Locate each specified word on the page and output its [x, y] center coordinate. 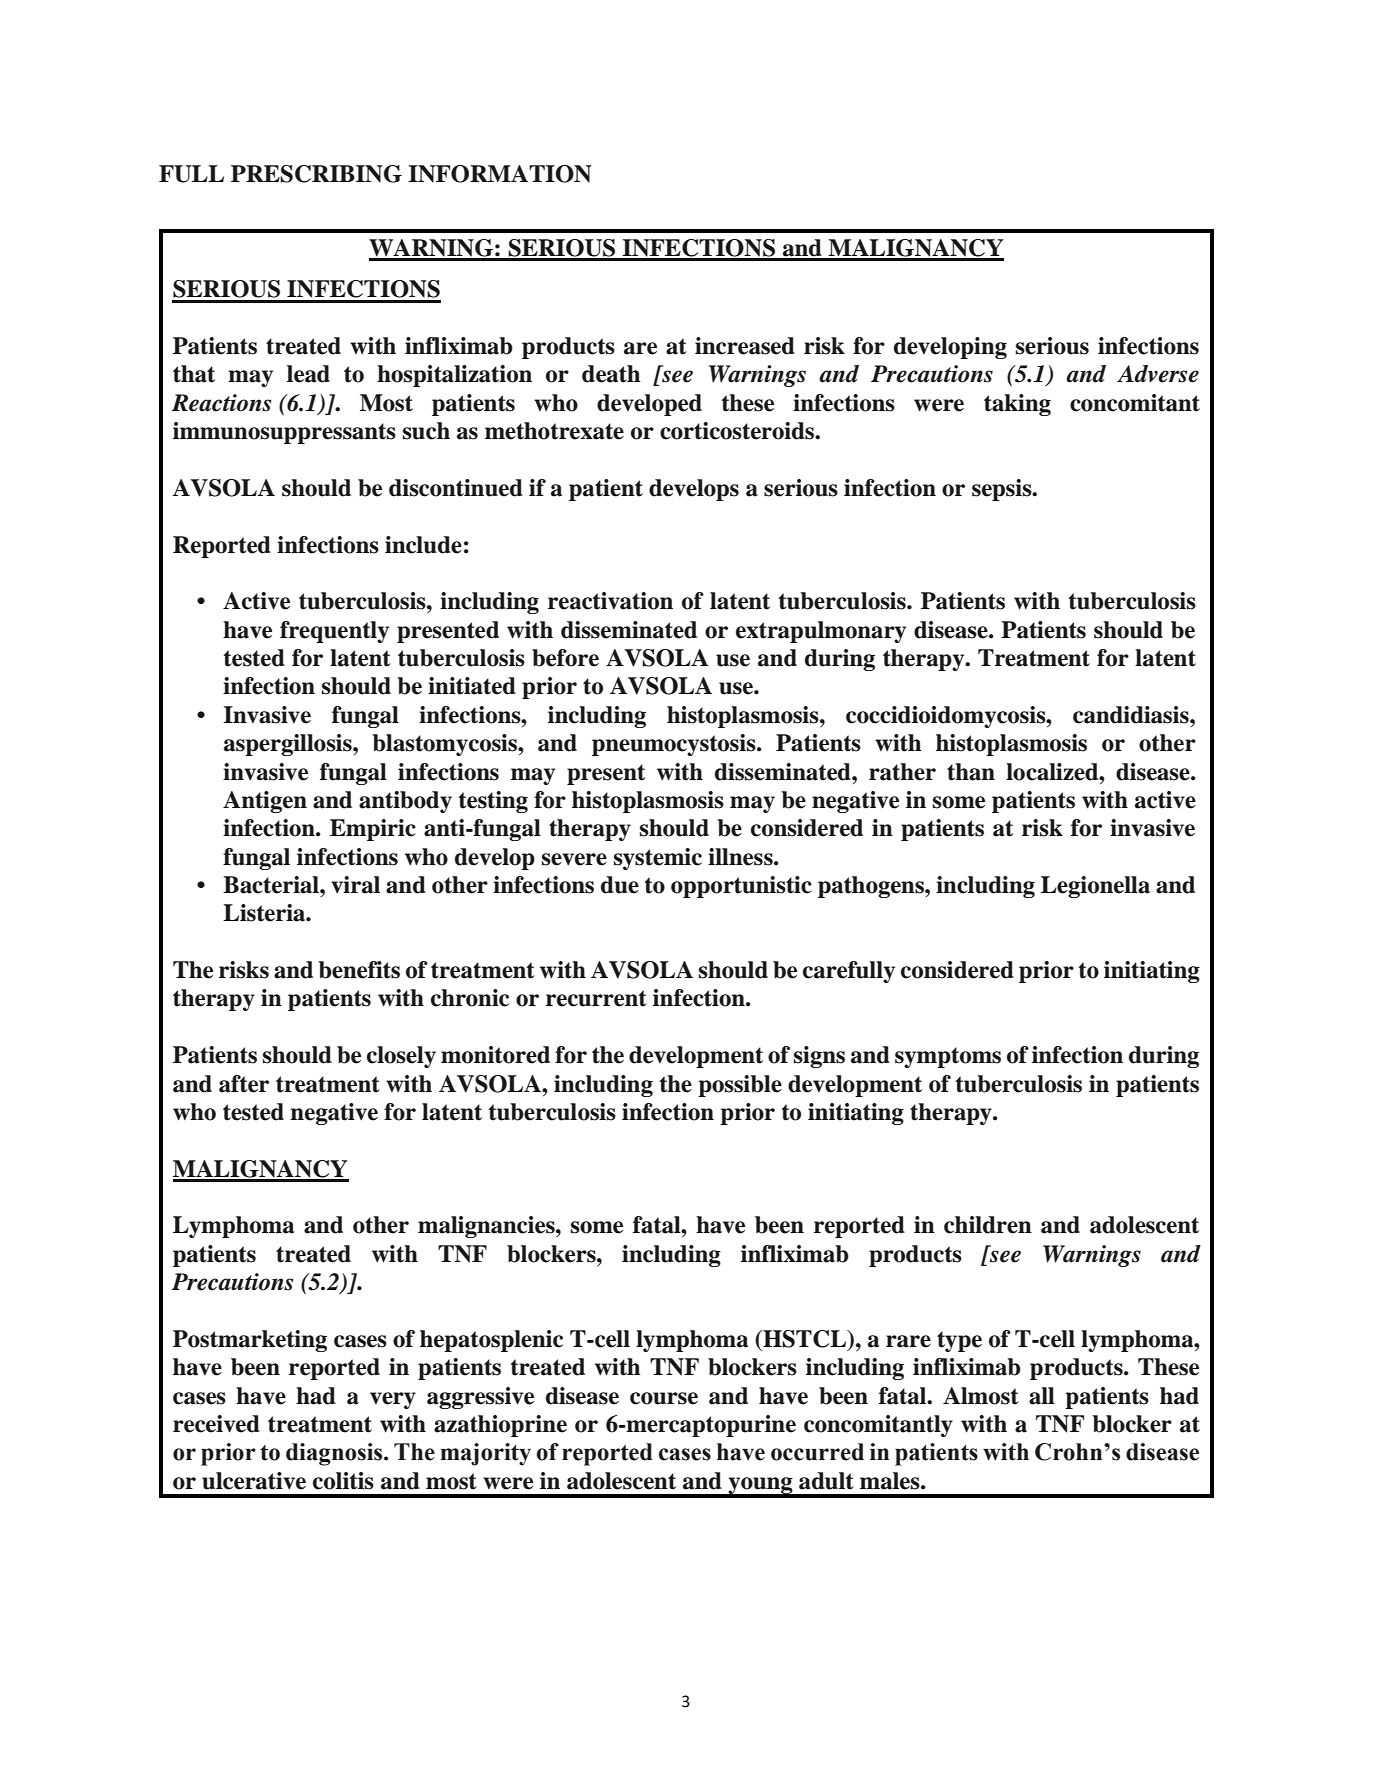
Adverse [1158, 374]
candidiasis [1132, 715]
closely [401, 1057]
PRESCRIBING [316, 174]
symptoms [948, 1057]
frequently [334, 632]
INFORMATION [500, 174]
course [664, 1398]
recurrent [596, 998]
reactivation [610, 601]
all [1042, 1396]
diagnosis [335, 1454]
